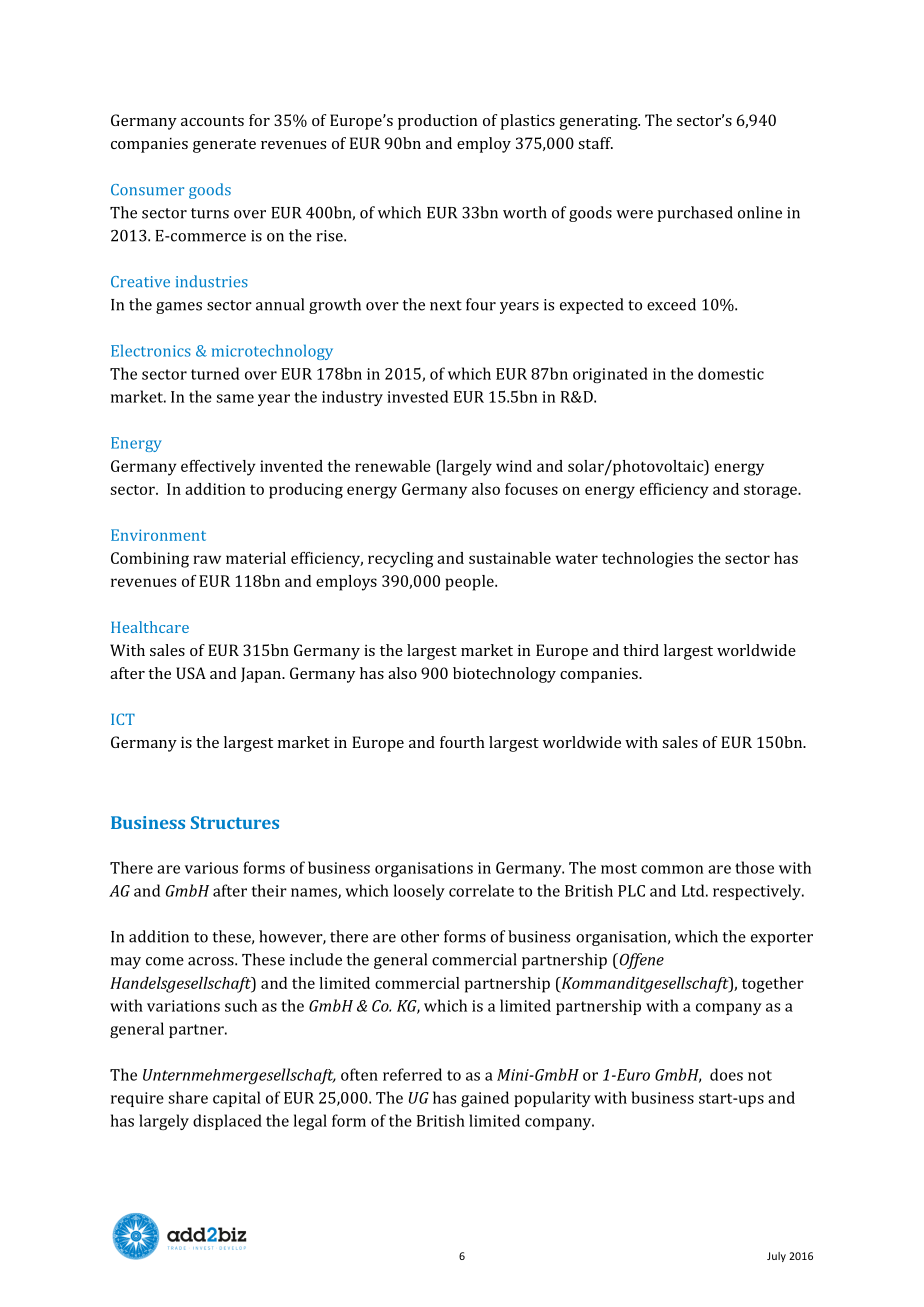 The width and height of the screenshot is (924, 1307). What do you see at coordinates (695, 214) in the screenshot?
I see `purchased` at bounding box center [695, 214].
